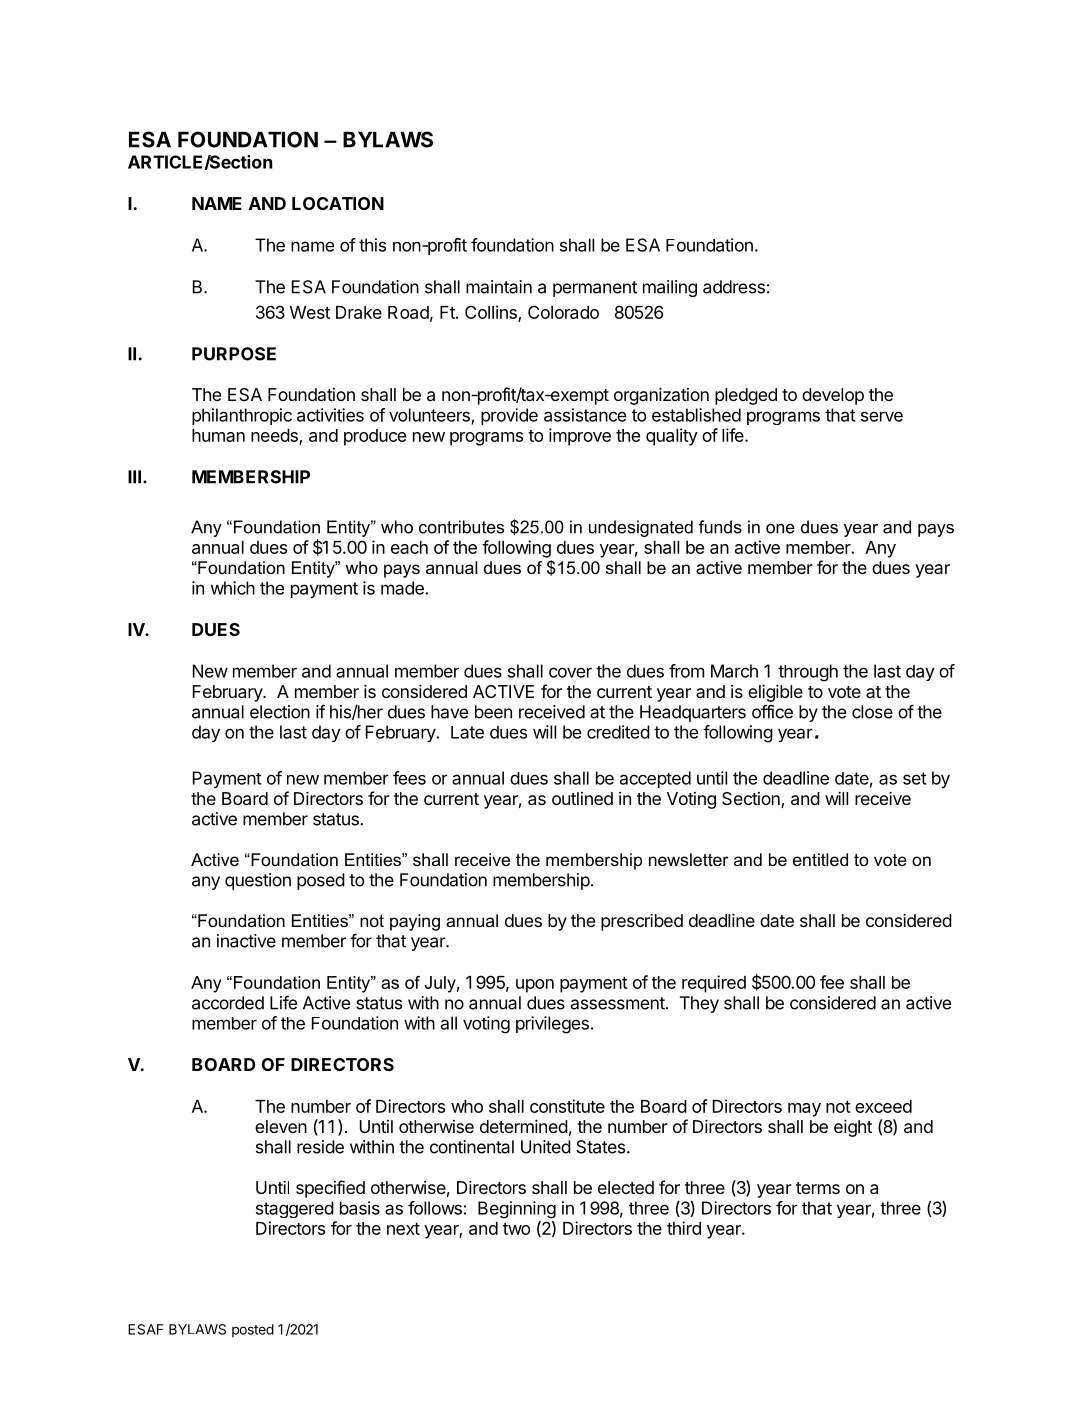 Image resolution: width=1083 pixels, height=1401 pixels. What do you see at coordinates (582, 798) in the document?
I see `outlined` at bounding box center [582, 798].
